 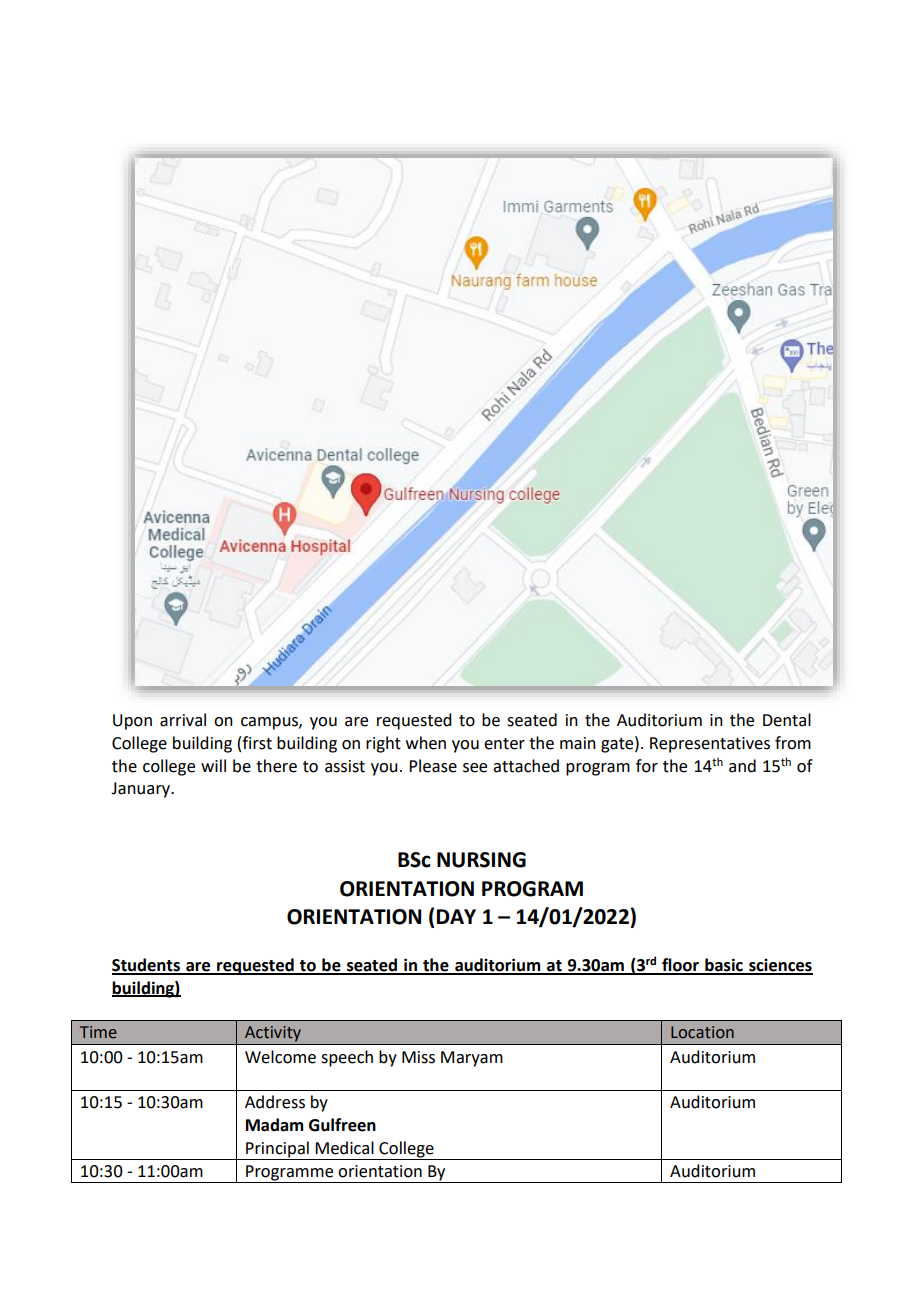 What do you see at coordinates (344, 1148) in the page?
I see `Medical` at bounding box center [344, 1148].
